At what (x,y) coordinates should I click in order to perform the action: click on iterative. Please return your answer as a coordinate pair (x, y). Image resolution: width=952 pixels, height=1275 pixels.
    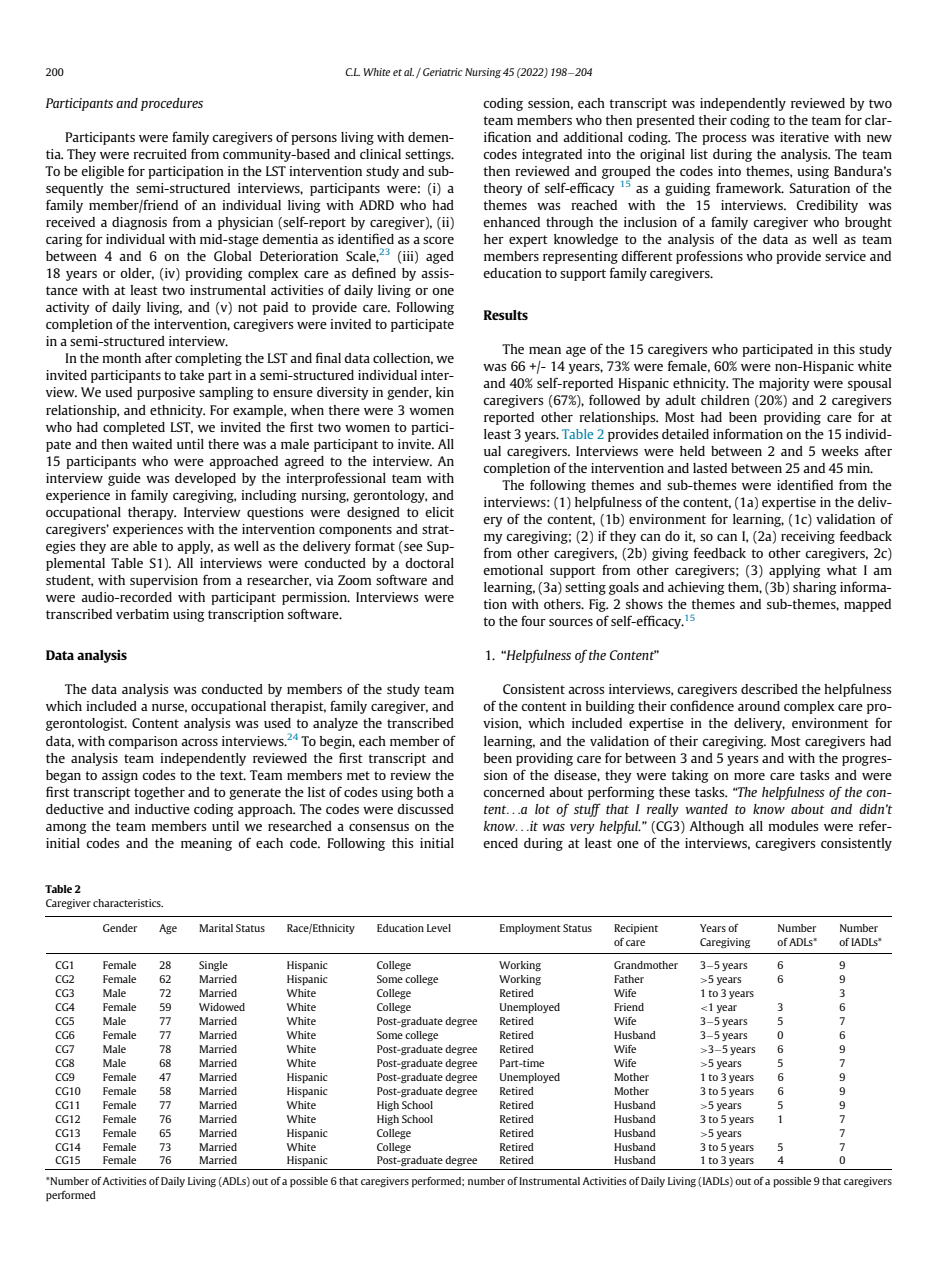
    Looking at the image, I should click on (804, 137).
